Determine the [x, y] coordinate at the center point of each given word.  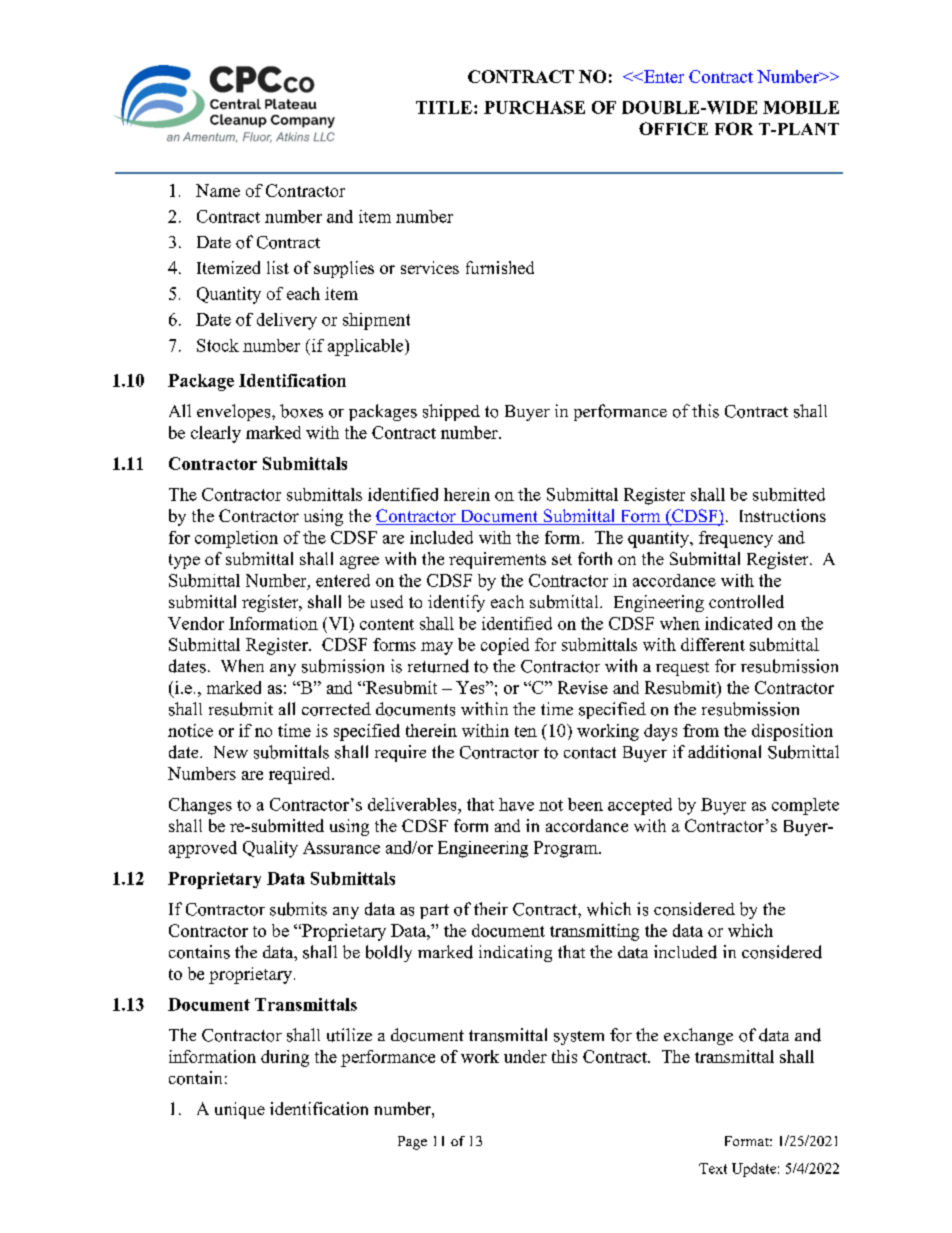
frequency [736, 539]
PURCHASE [534, 107]
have [516, 804]
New [231, 752]
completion [236, 539]
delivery [287, 321]
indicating [515, 953]
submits [298, 909]
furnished [500, 267]
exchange [698, 1036]
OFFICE [673, 128]
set [562, 559]
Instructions [783, 515]
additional [724, 752]
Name [218, 190]
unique [240, 1110]
